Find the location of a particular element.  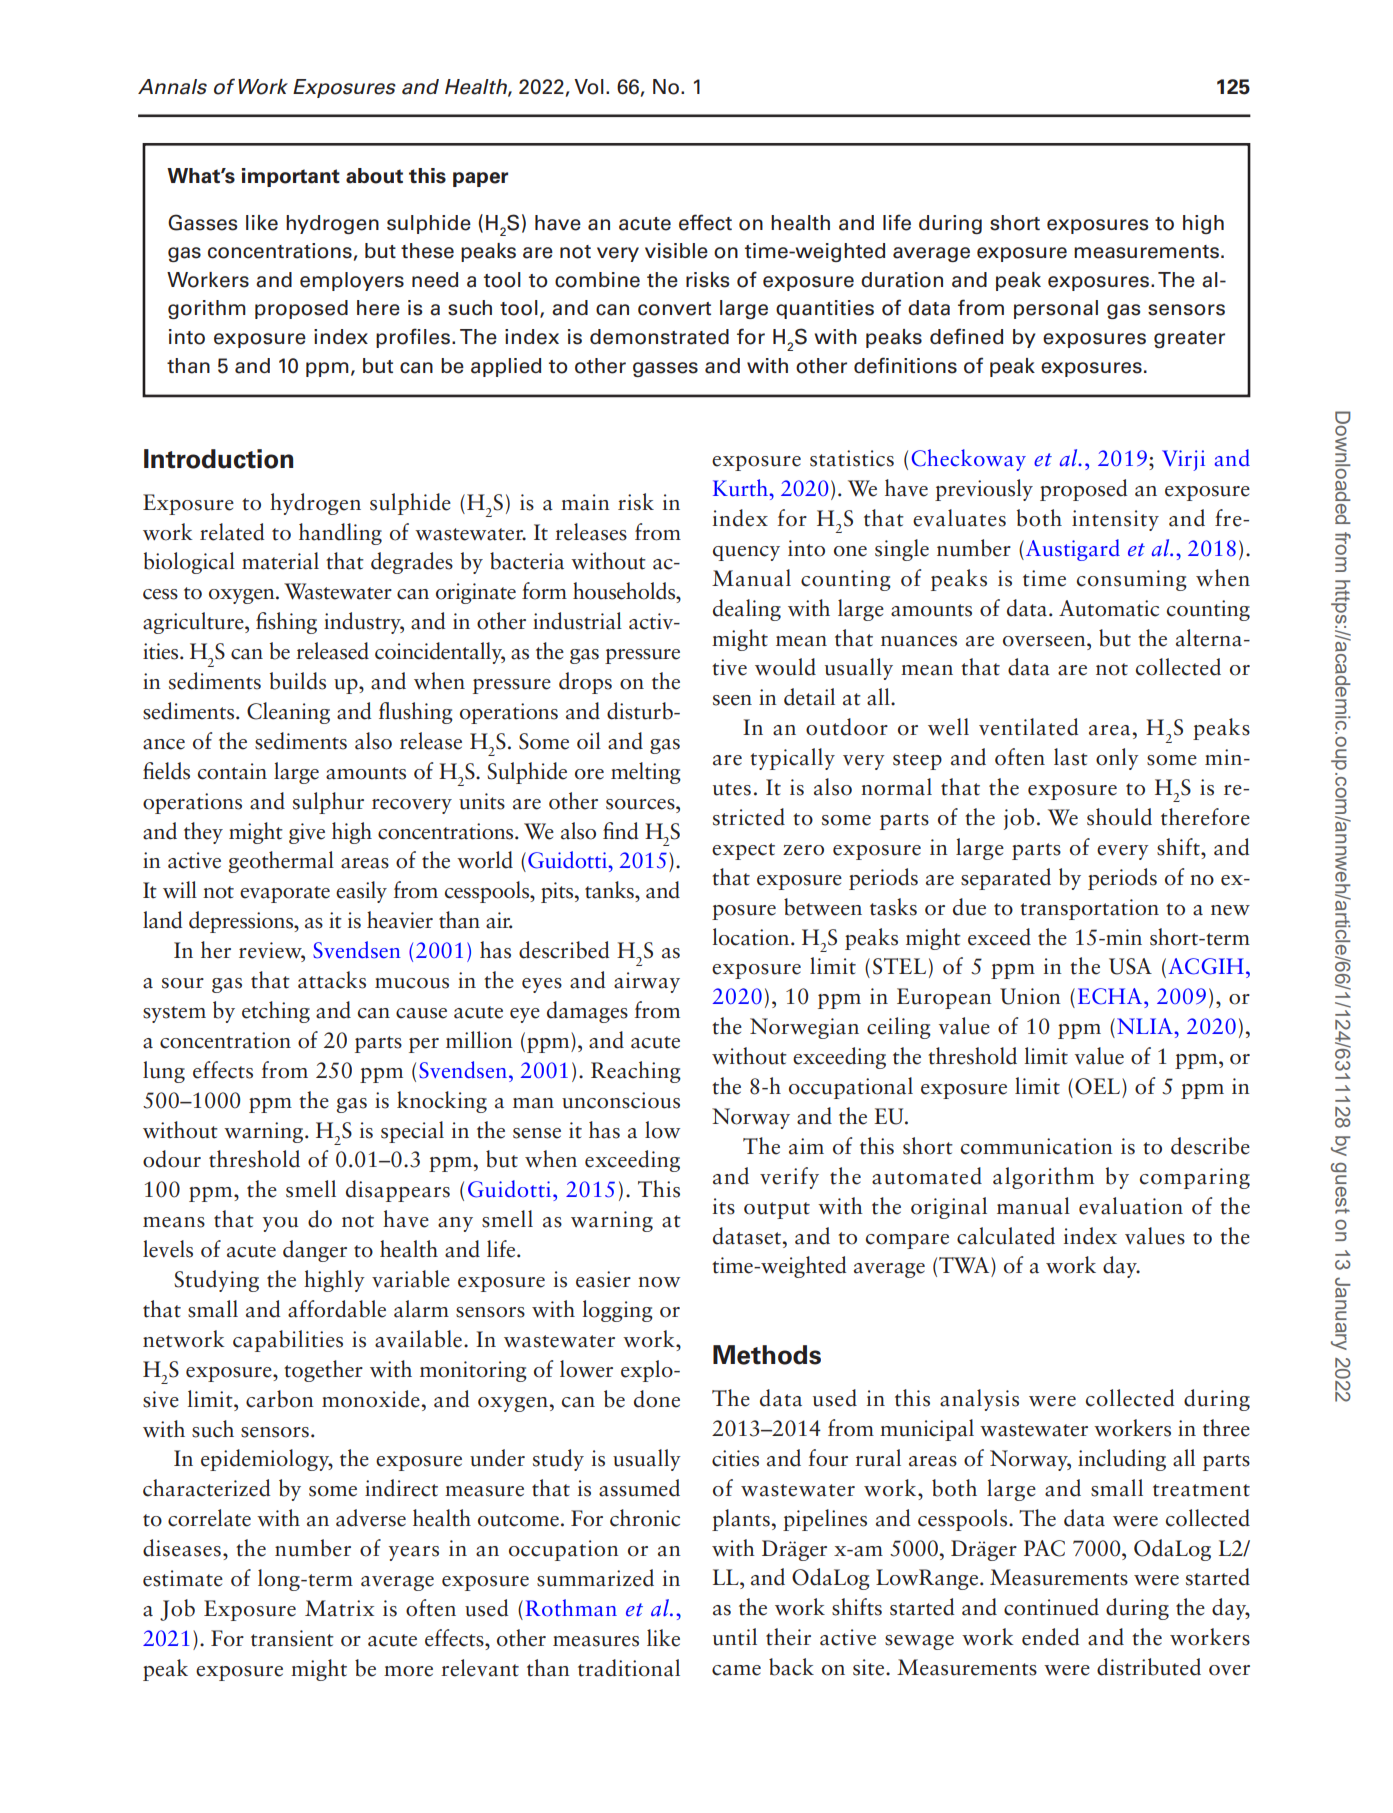

important is located at coordinates (291, 177).
